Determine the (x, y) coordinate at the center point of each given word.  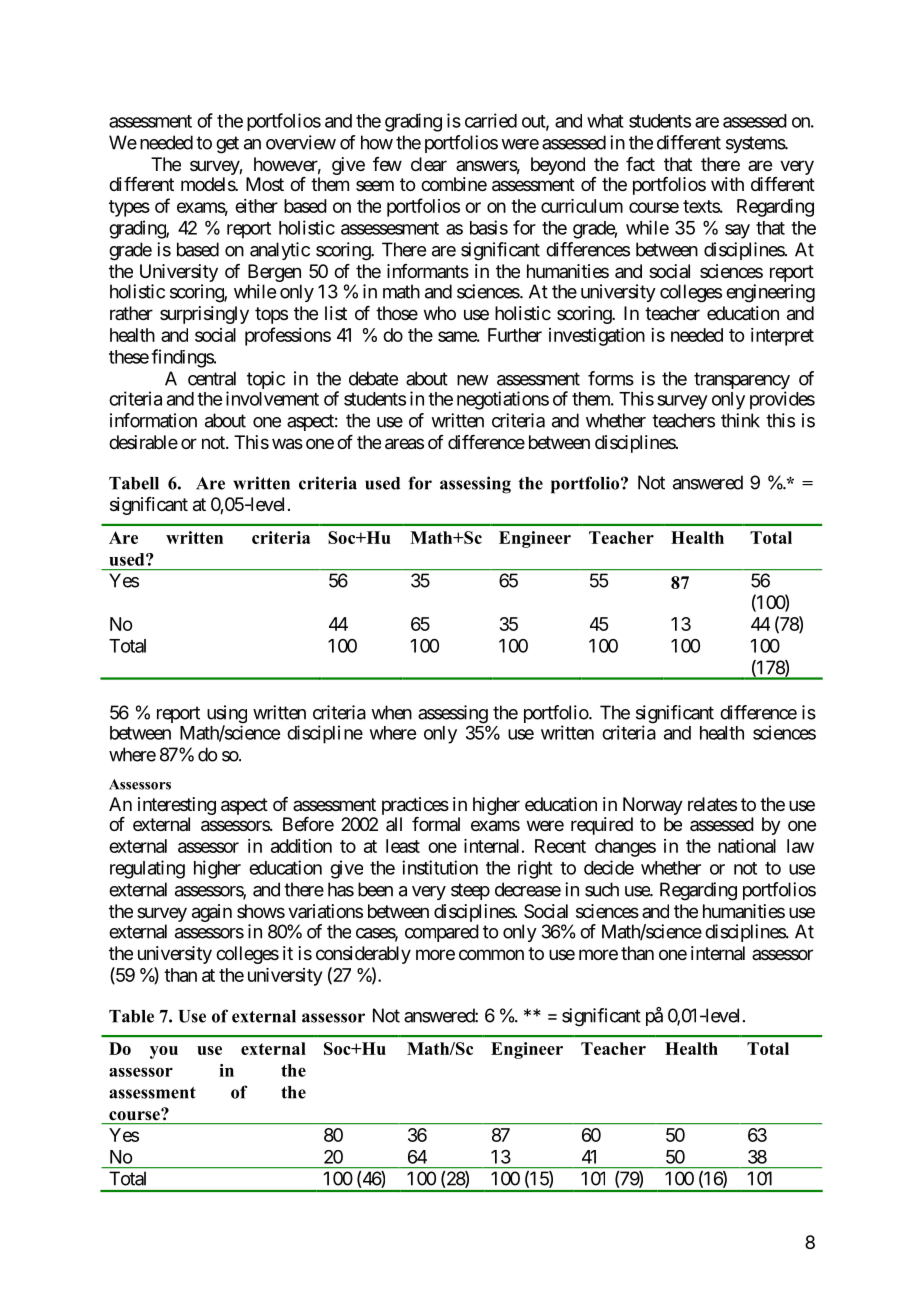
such (602, 889)
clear (429, 164)
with (727, 184)
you (164, 1052)
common (491, 954)
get (227, 145)
